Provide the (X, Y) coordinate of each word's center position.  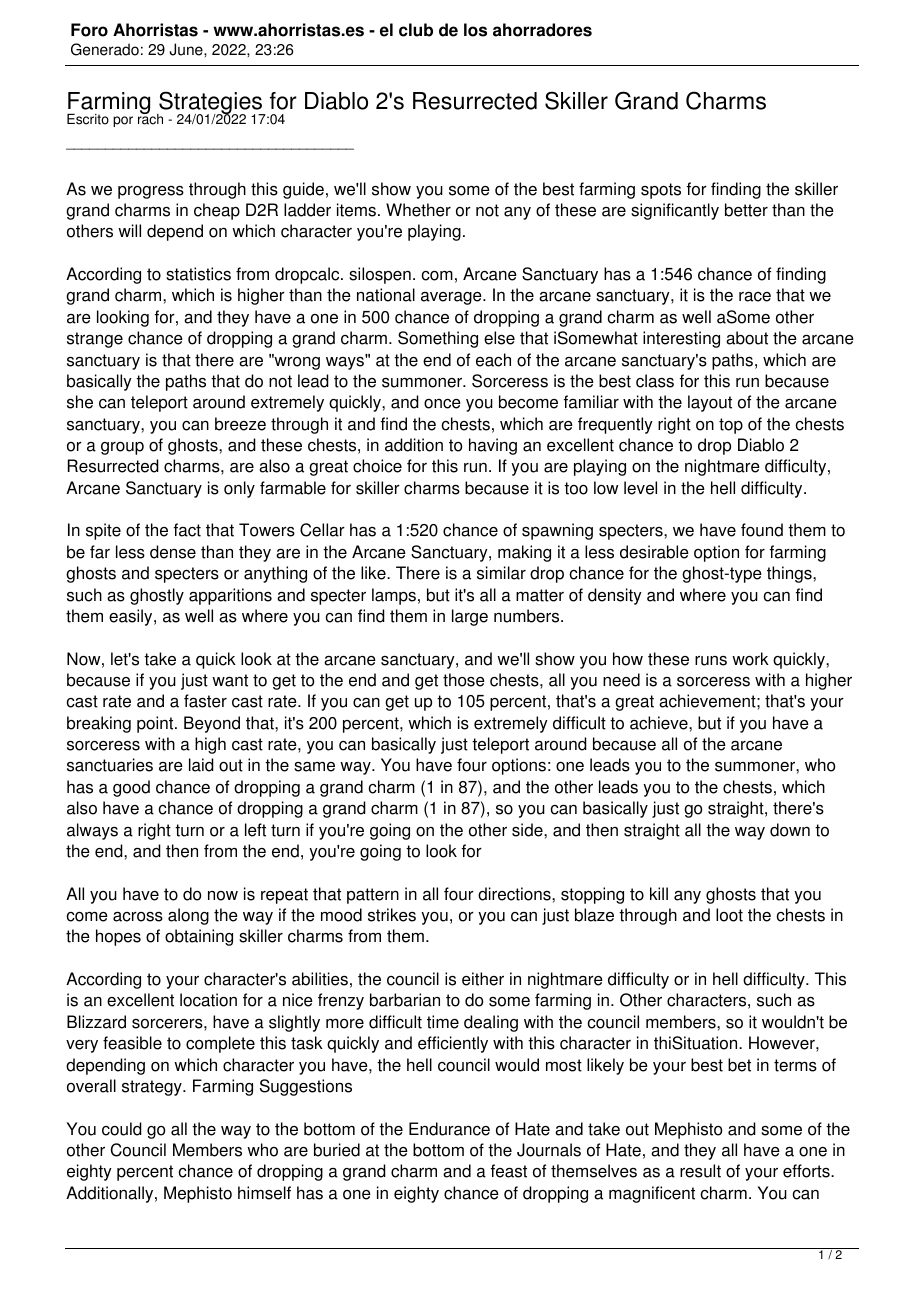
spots (661, 191)
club (416, 30)
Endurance (449, 1129)
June (187, 49)
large (470, 617)
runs (711, 661)
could (122, 1129)
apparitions (230, 596)
